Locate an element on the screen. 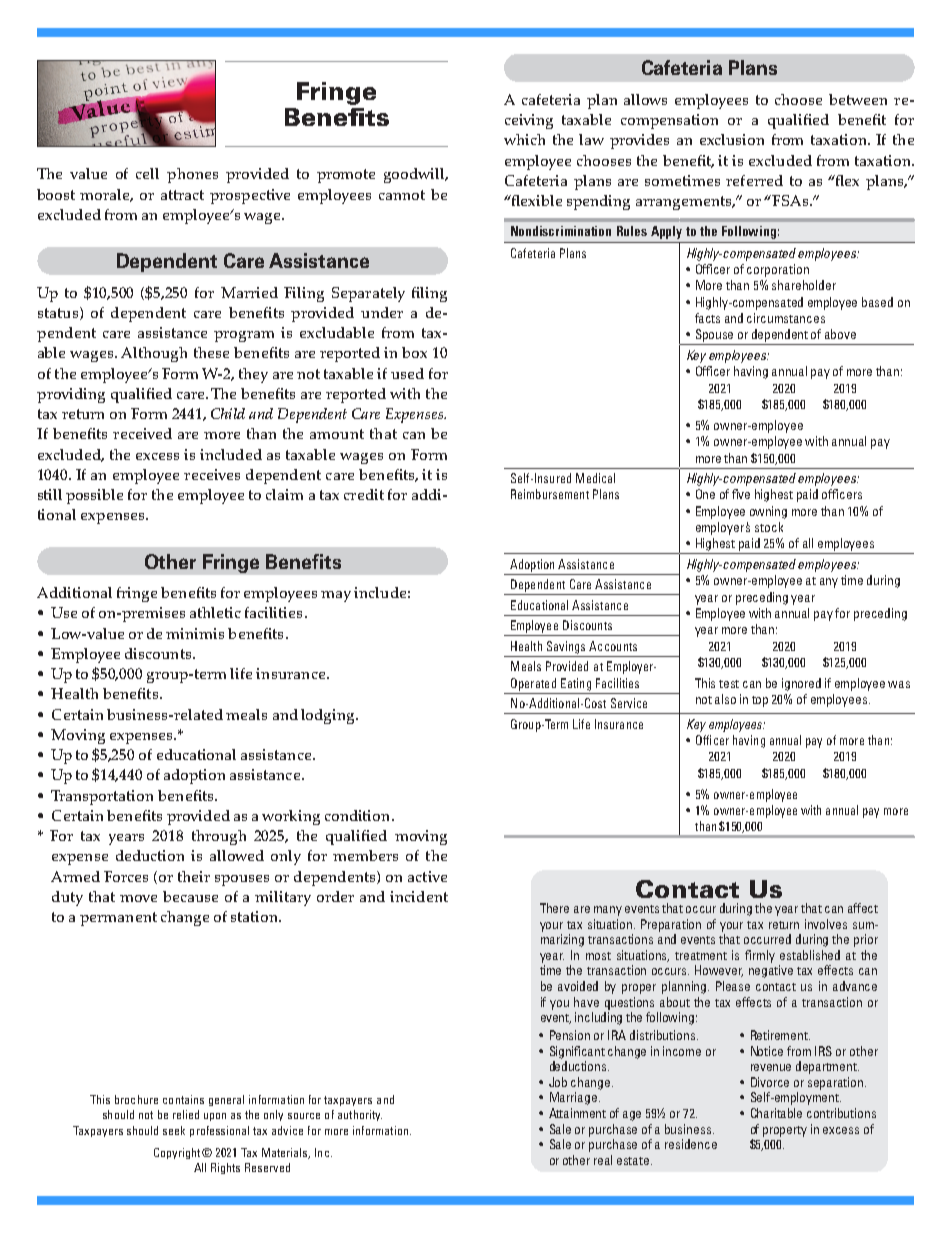  Although is located at coordinates (154, 354).
